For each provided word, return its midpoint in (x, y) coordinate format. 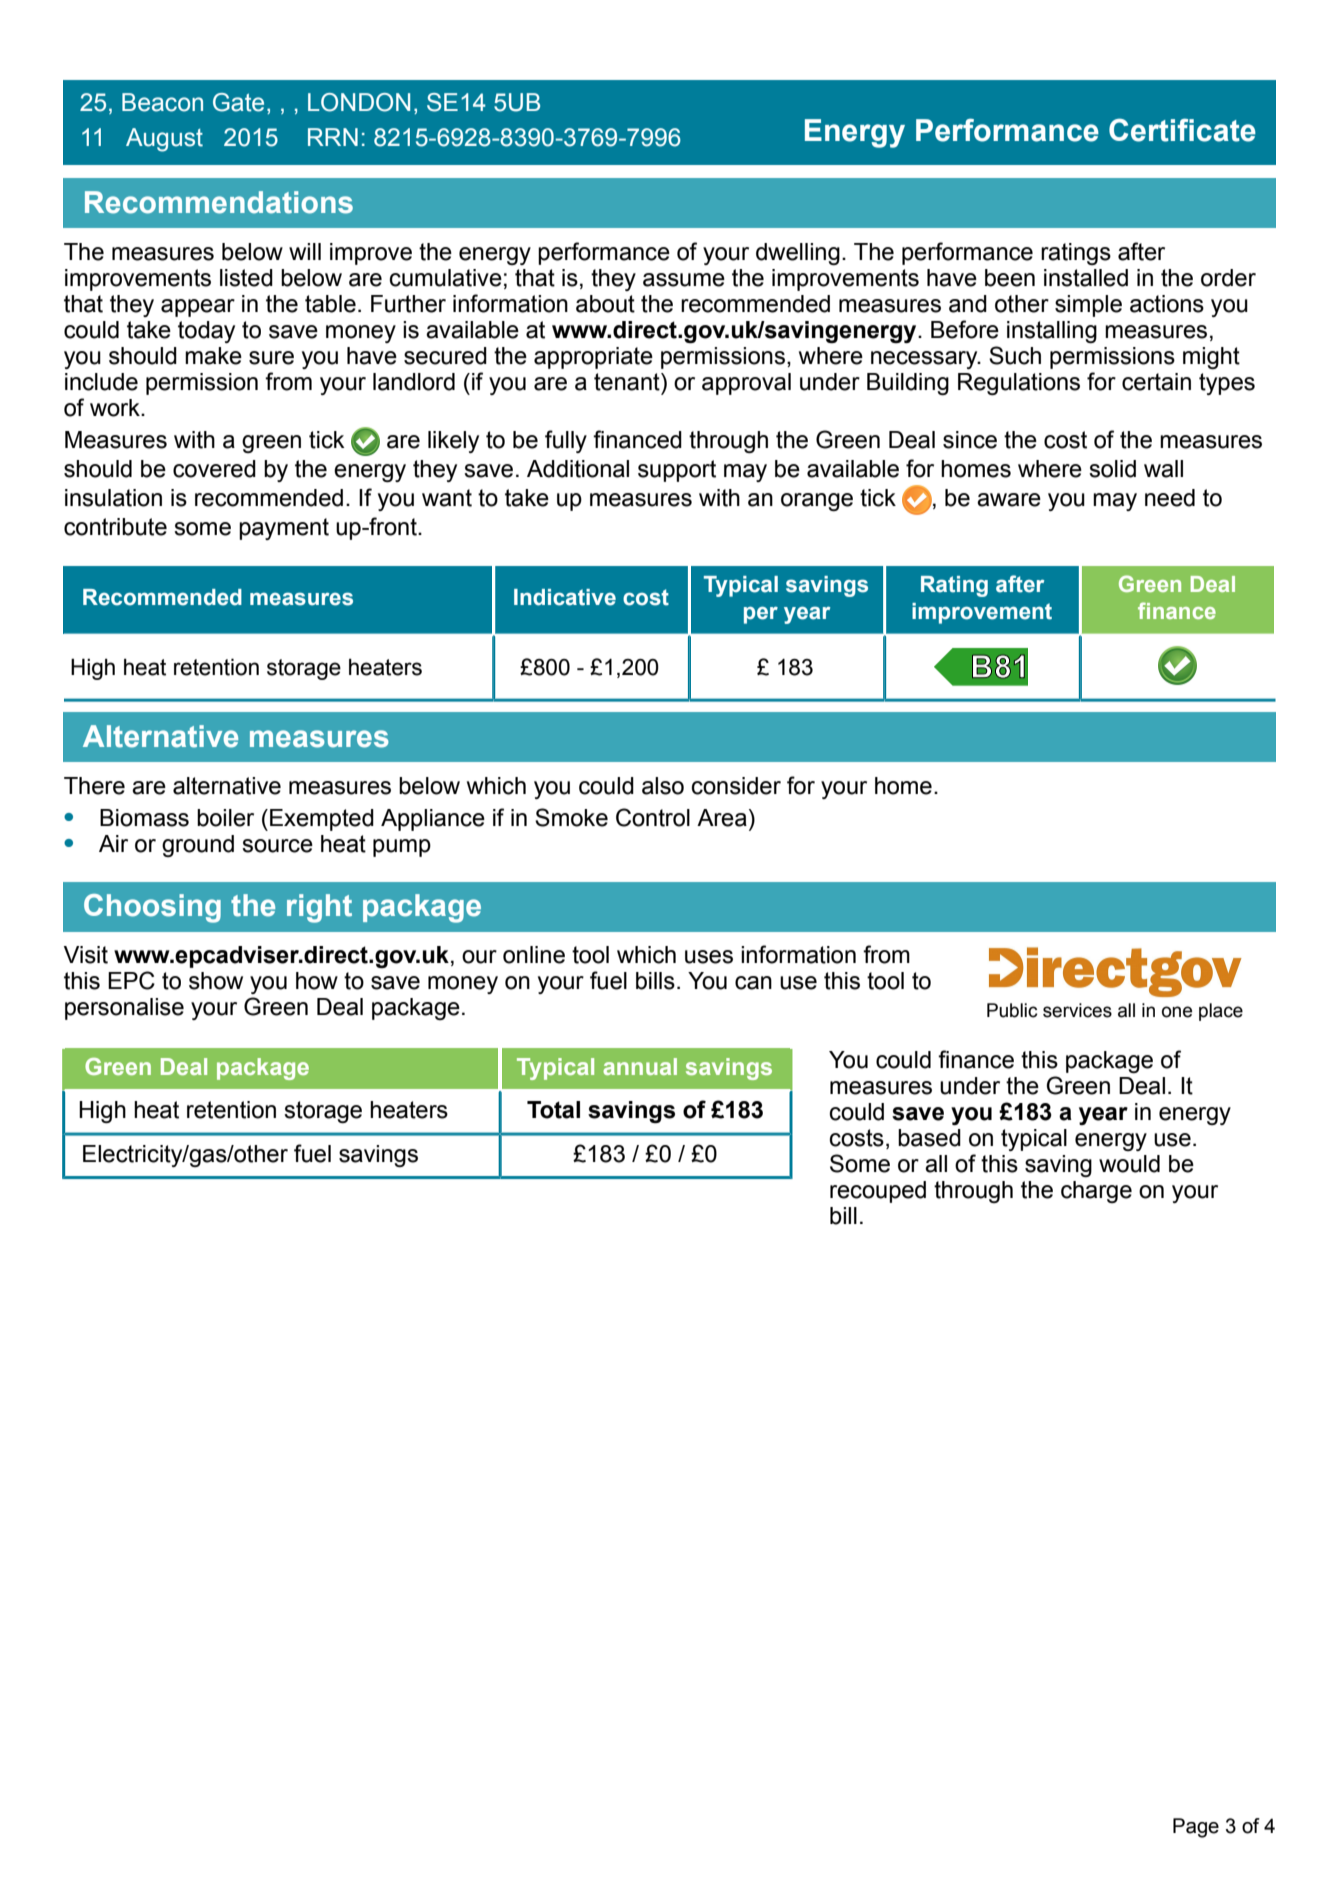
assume (684, 280)
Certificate (1182, 130)
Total (553, 1110)
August (164, 140)
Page (1196, 1828)
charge (1096, 1192)
